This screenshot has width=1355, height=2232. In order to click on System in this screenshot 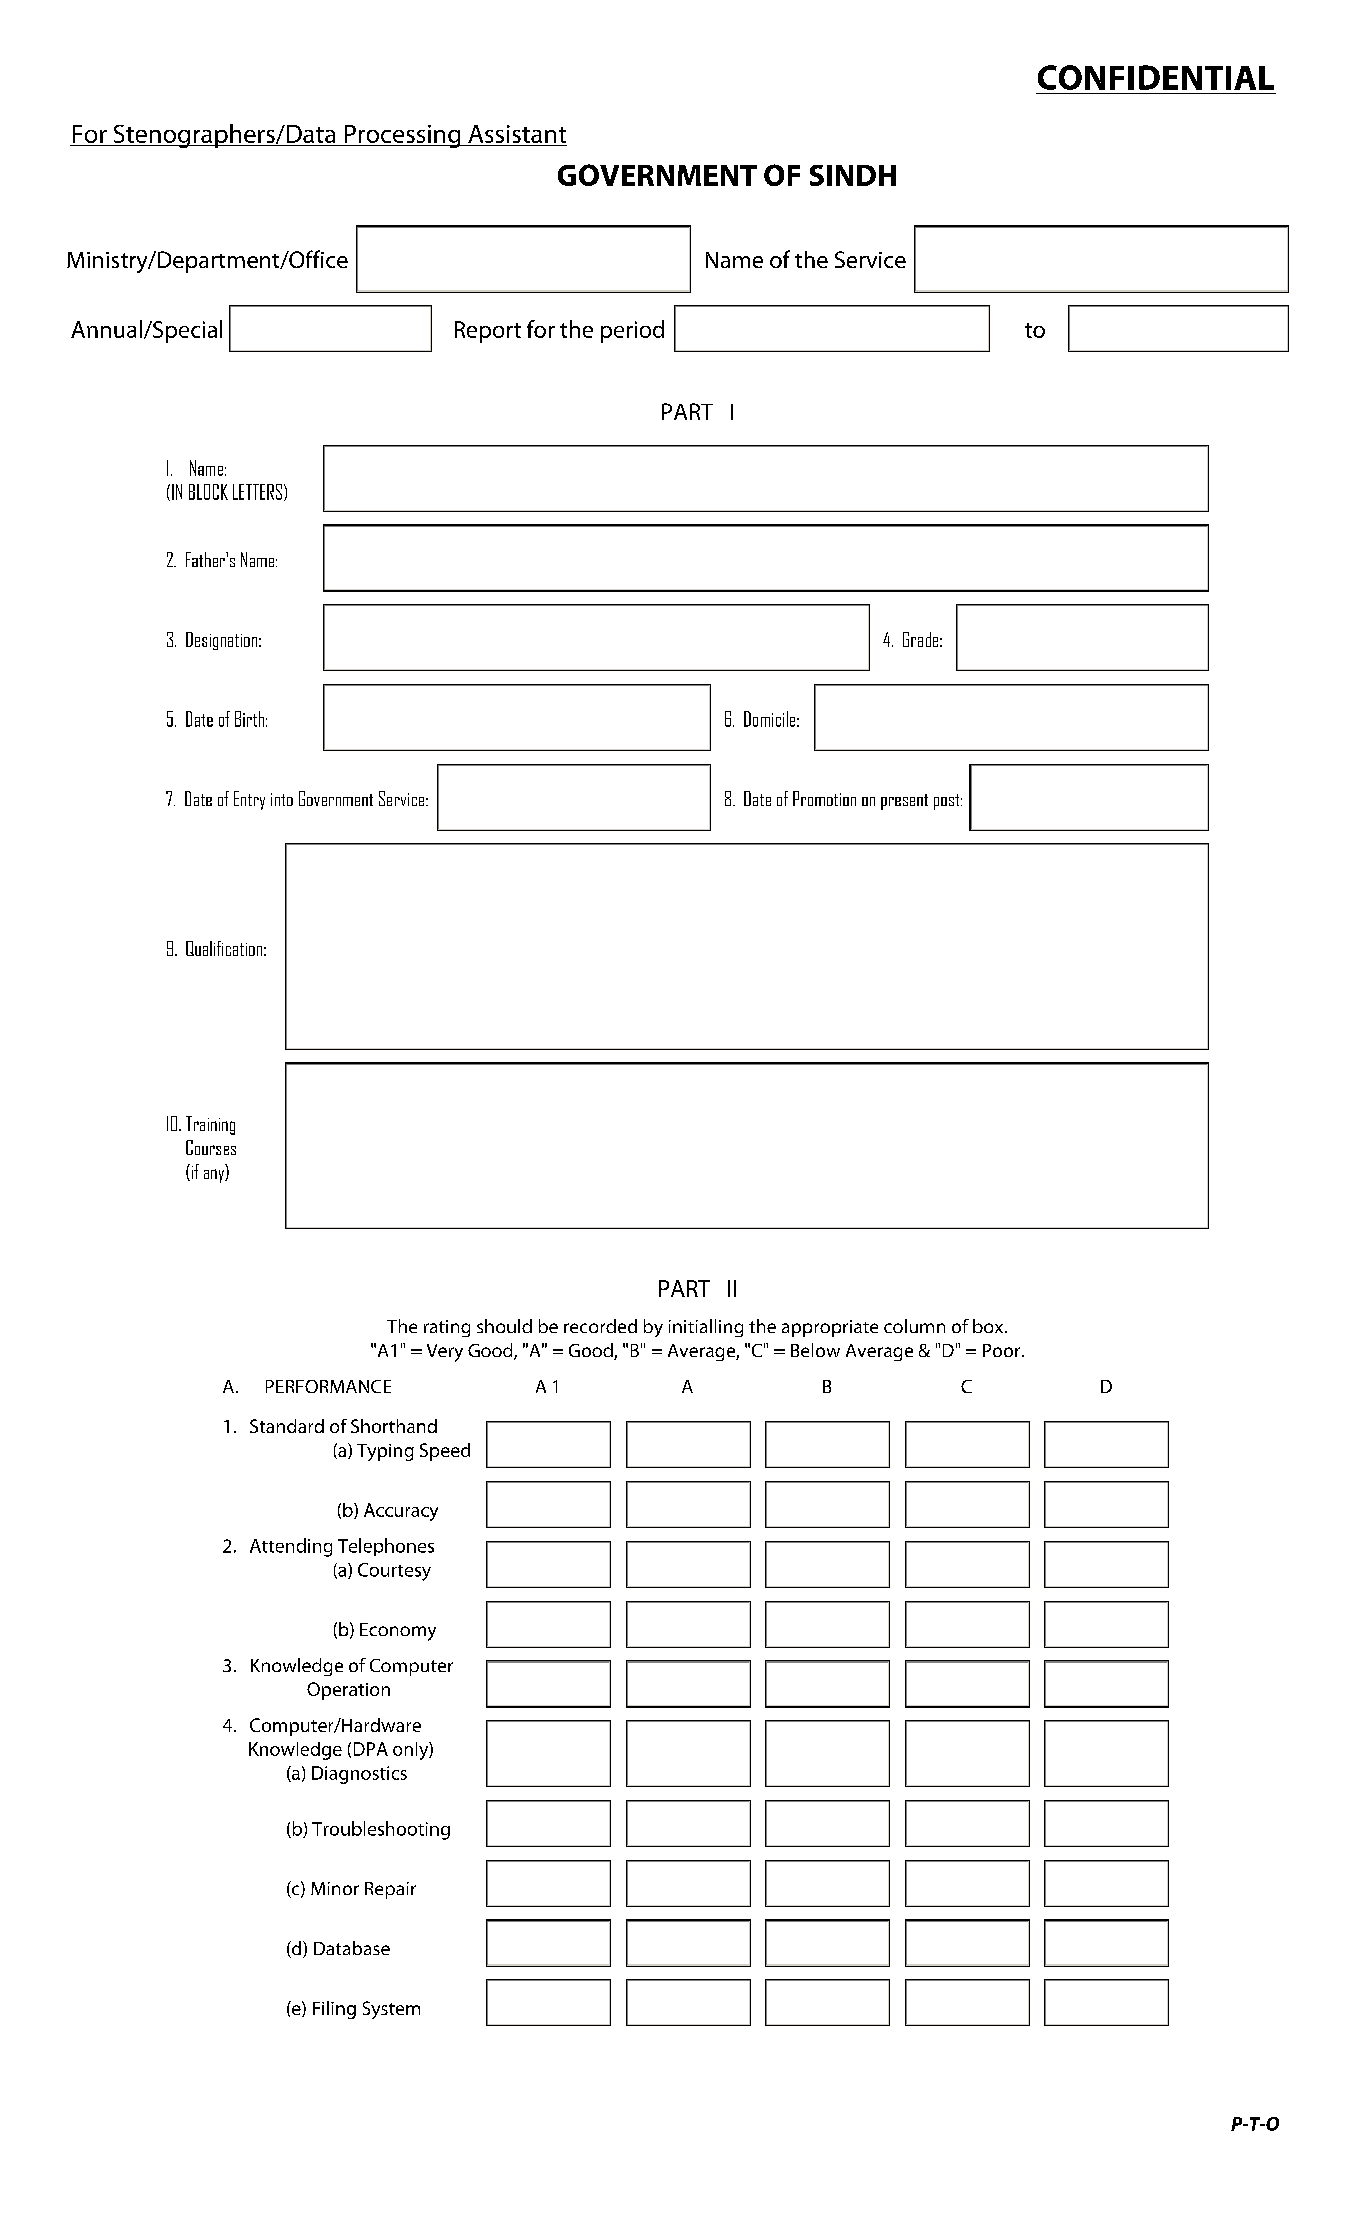, I will do `click(391, 2010)`.
